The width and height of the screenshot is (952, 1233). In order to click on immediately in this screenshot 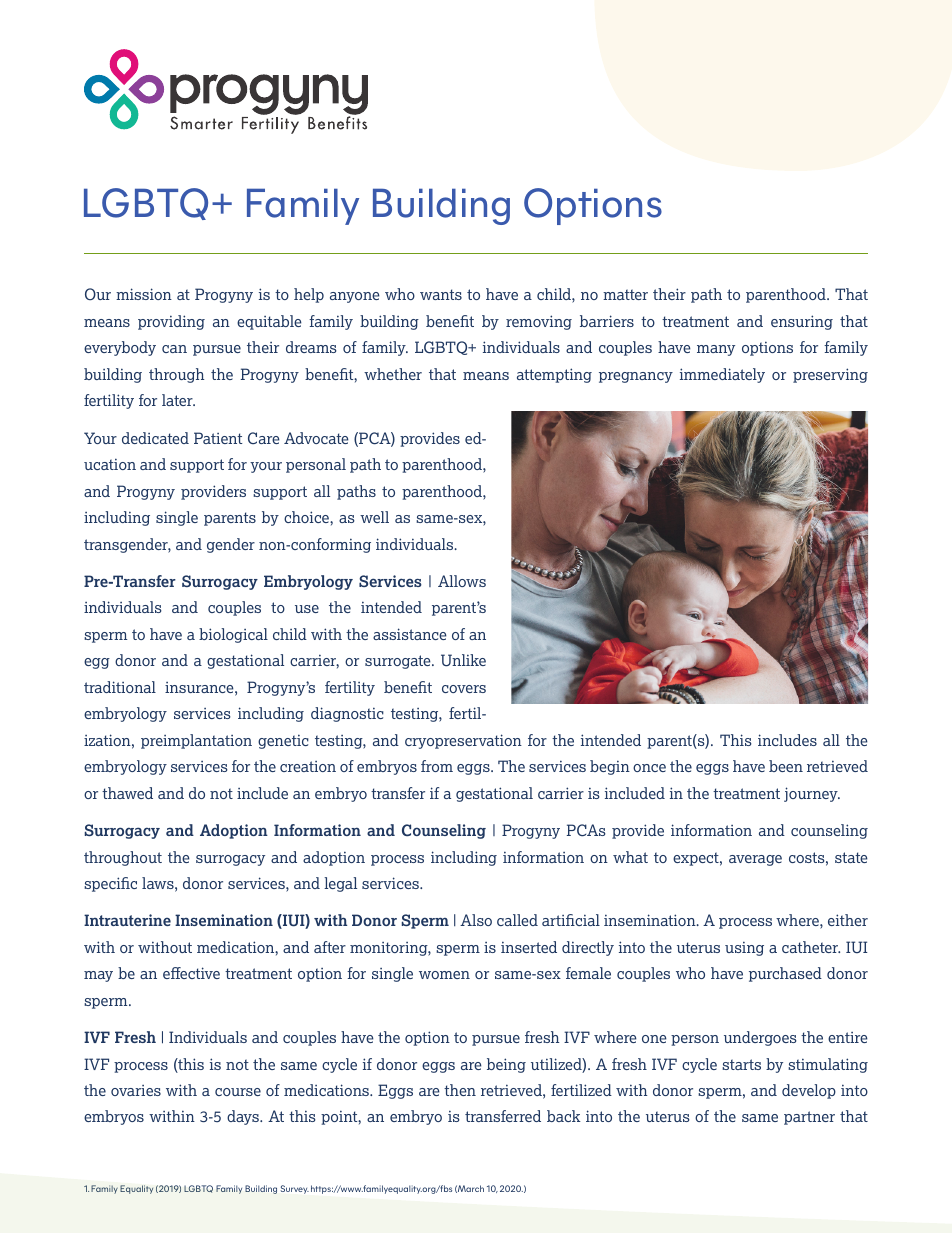, I will do `click(722, 375)`.
